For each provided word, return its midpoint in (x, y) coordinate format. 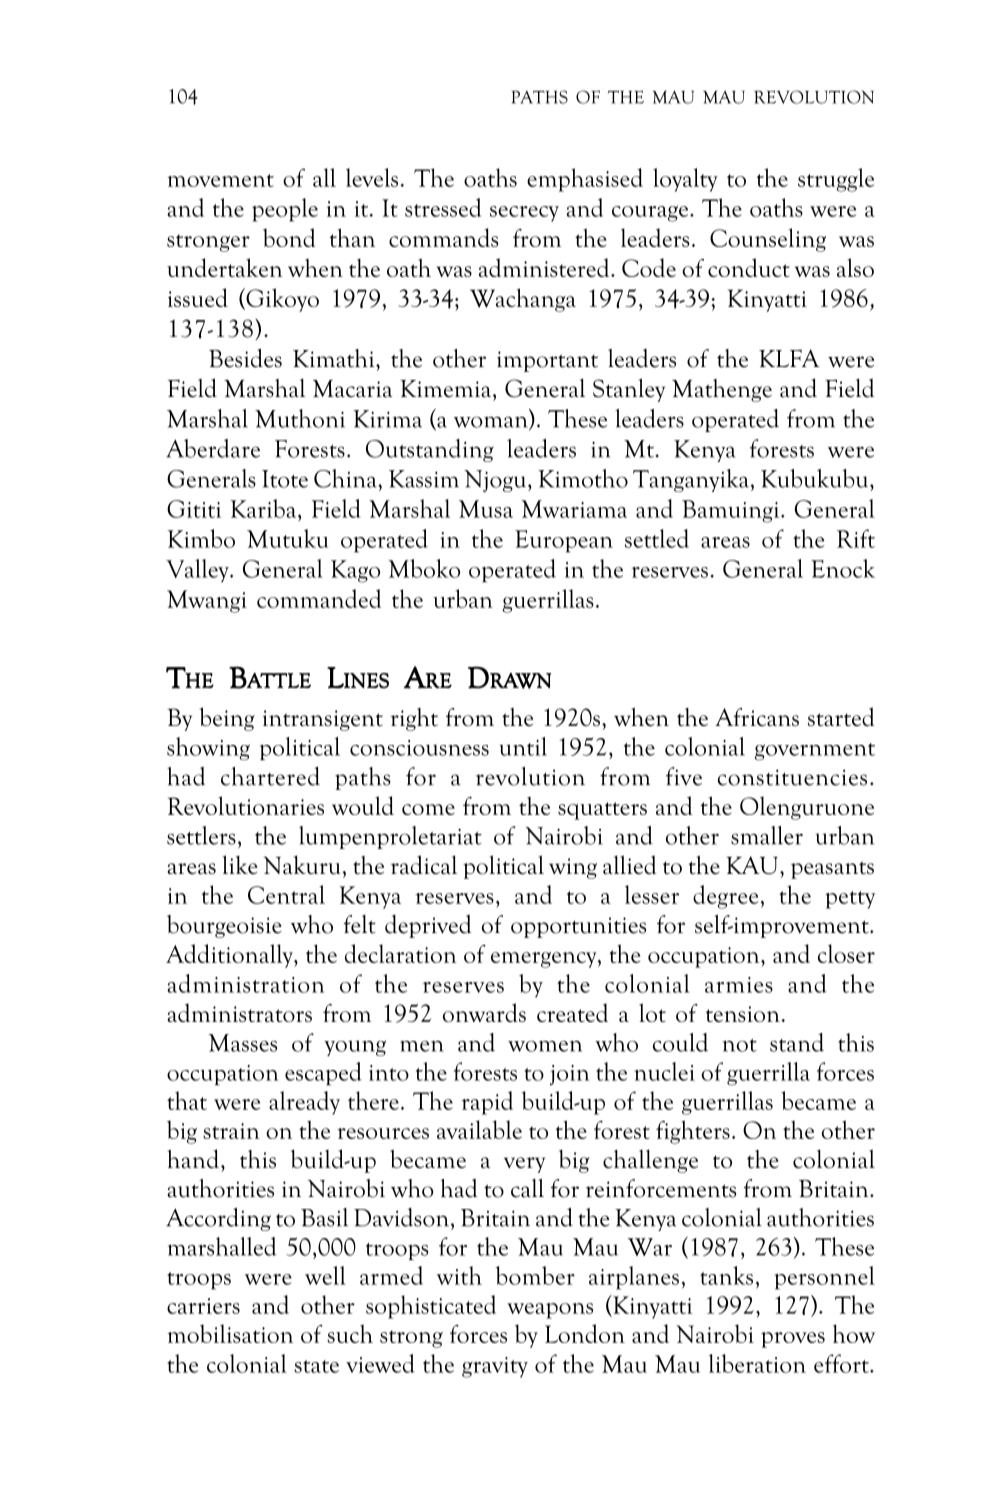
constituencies (792, 777)
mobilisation (230, 1333)
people (285, 210)
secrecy (524, 214)
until (523, 746)
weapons (550, 1311)
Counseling (768, 240)
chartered (270, 776)
